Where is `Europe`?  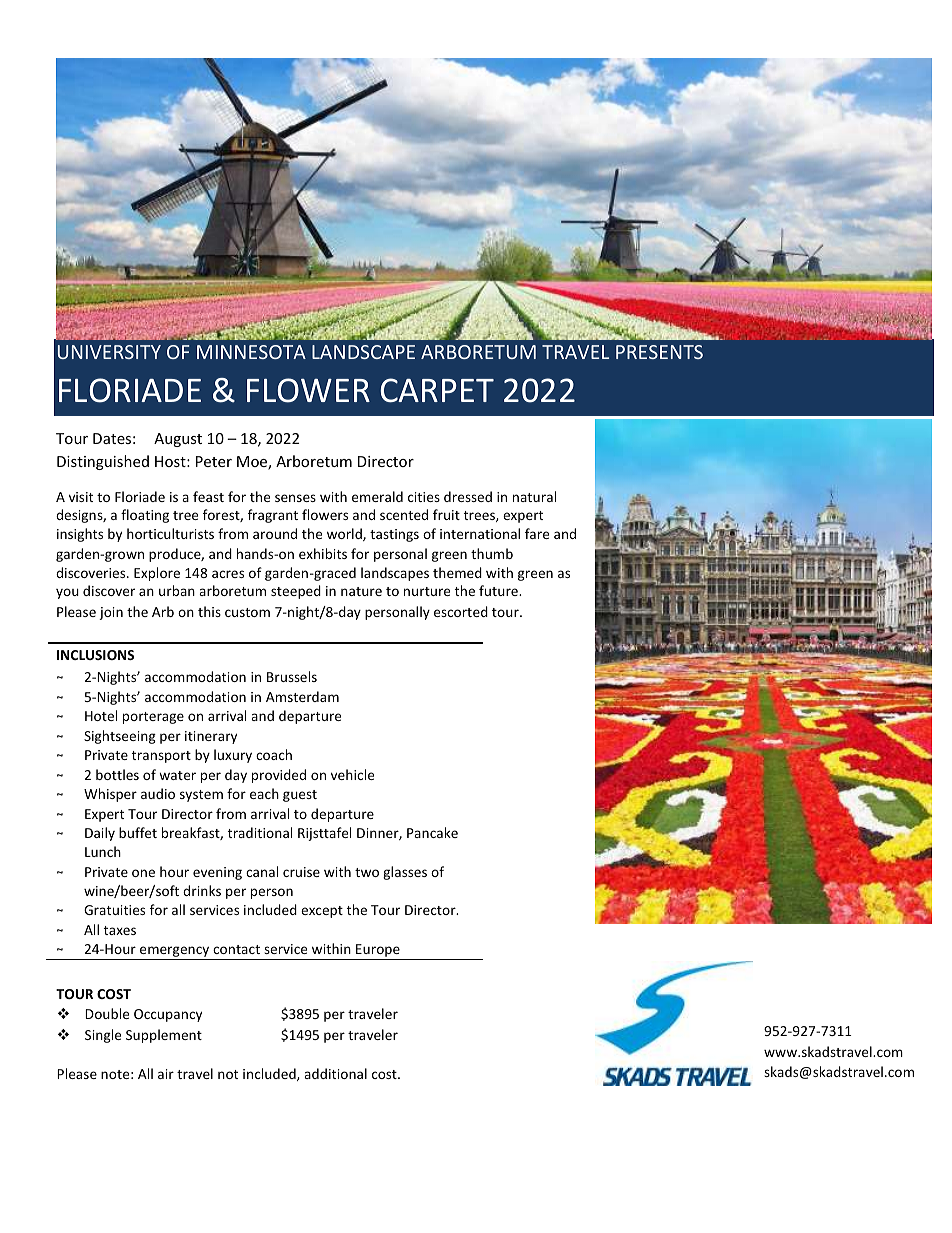 Europe is located at coordinates (378, 952).
